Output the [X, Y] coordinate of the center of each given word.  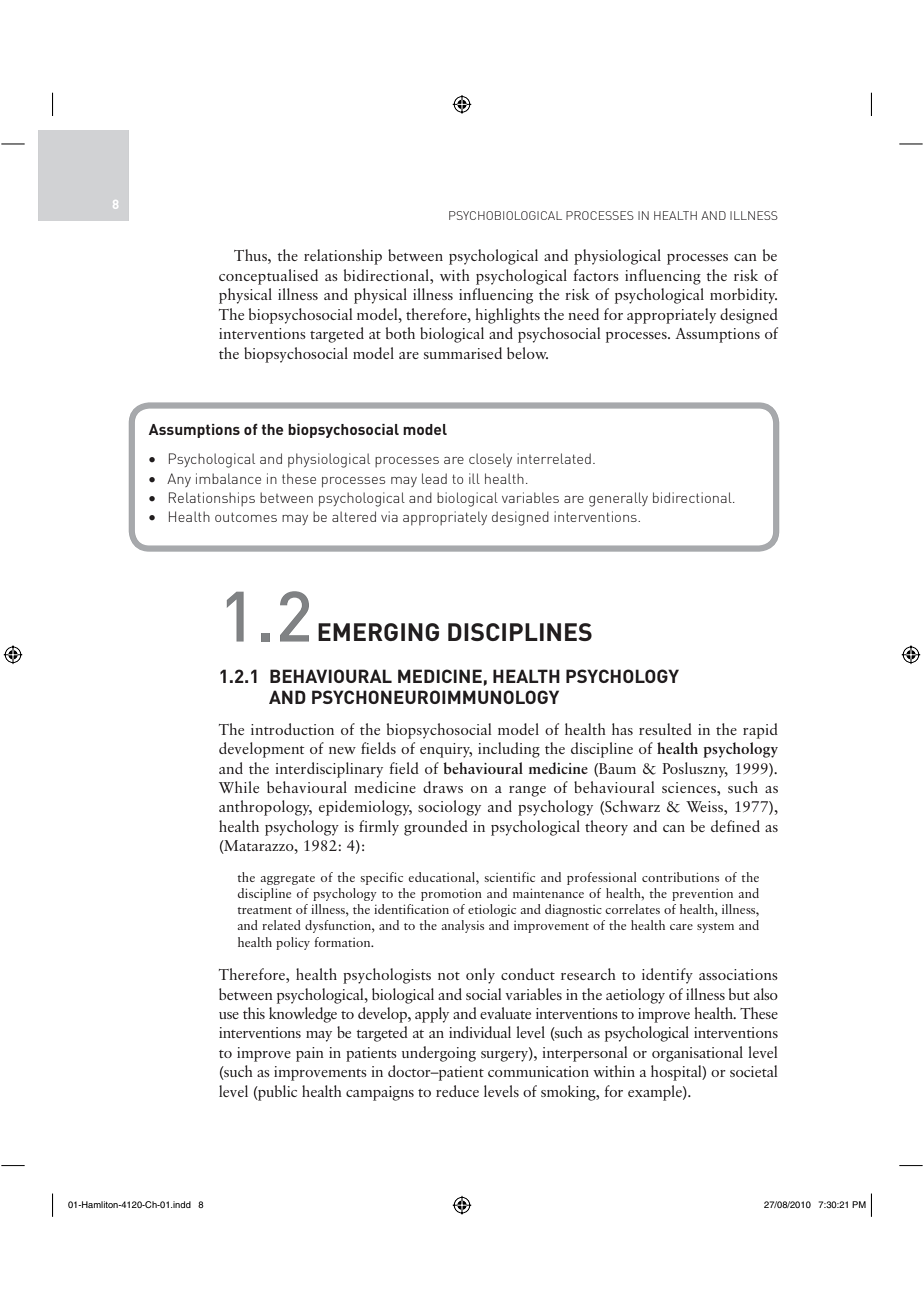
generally [618, 499]
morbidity [743, 296]
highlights [507, 316]
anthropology [265, 808]
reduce [457, 1091]
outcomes [246, 517]
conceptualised [268, 277]
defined [735, 826]
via [389, 516]
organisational [697, 1054]
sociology [449, 808]
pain [310, 1054]
